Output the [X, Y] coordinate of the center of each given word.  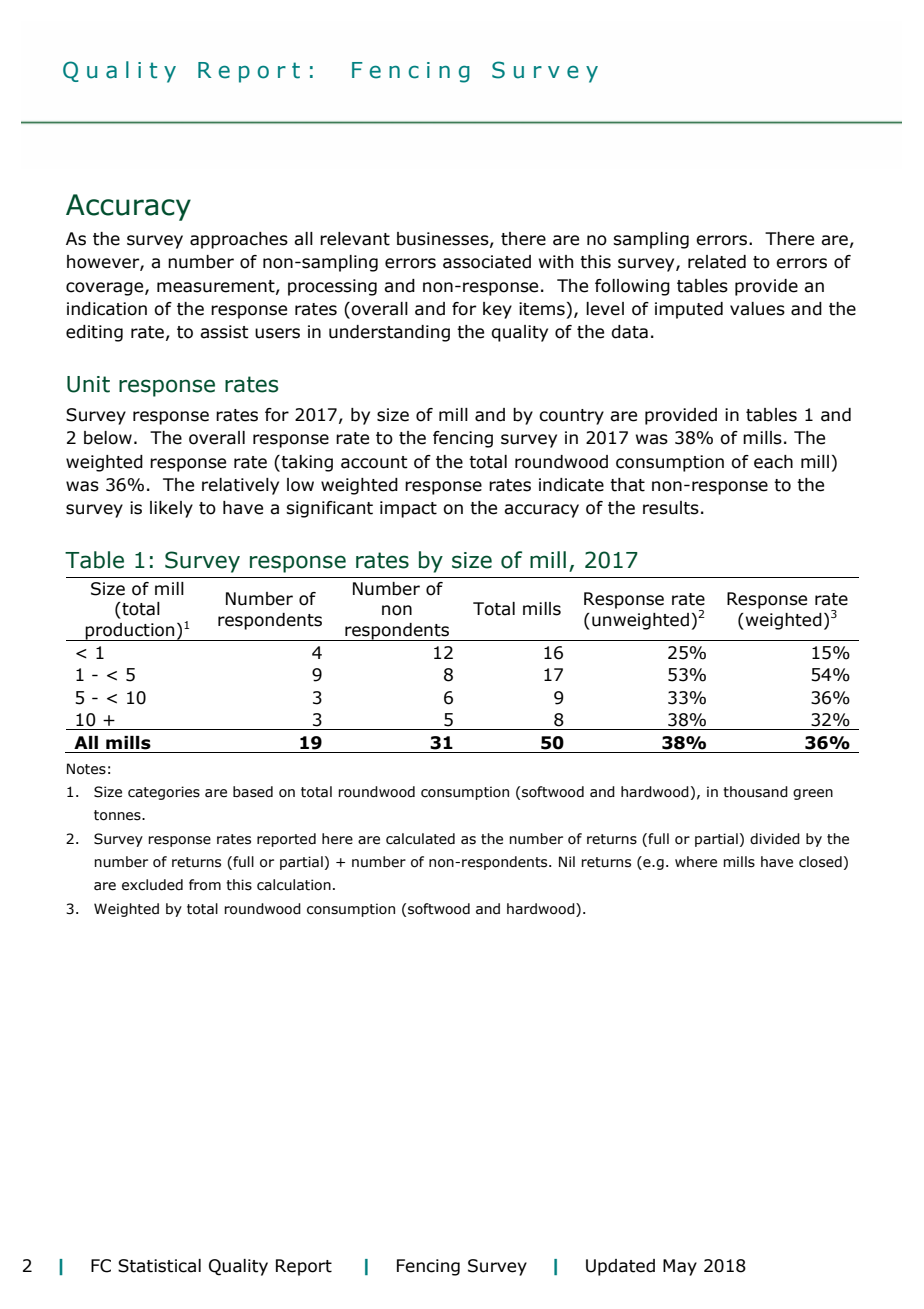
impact [408, 509]
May [680, 1267]
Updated [620, 1267]
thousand [755, 792]
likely [171, 509]
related [717, 262]
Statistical [159, 1266]
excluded [152, 885]
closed [820, 862]
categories [164, 793]
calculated [420, 839]
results [671, 508]
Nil [567, 861]
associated [487, 262]
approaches [239, 240]
